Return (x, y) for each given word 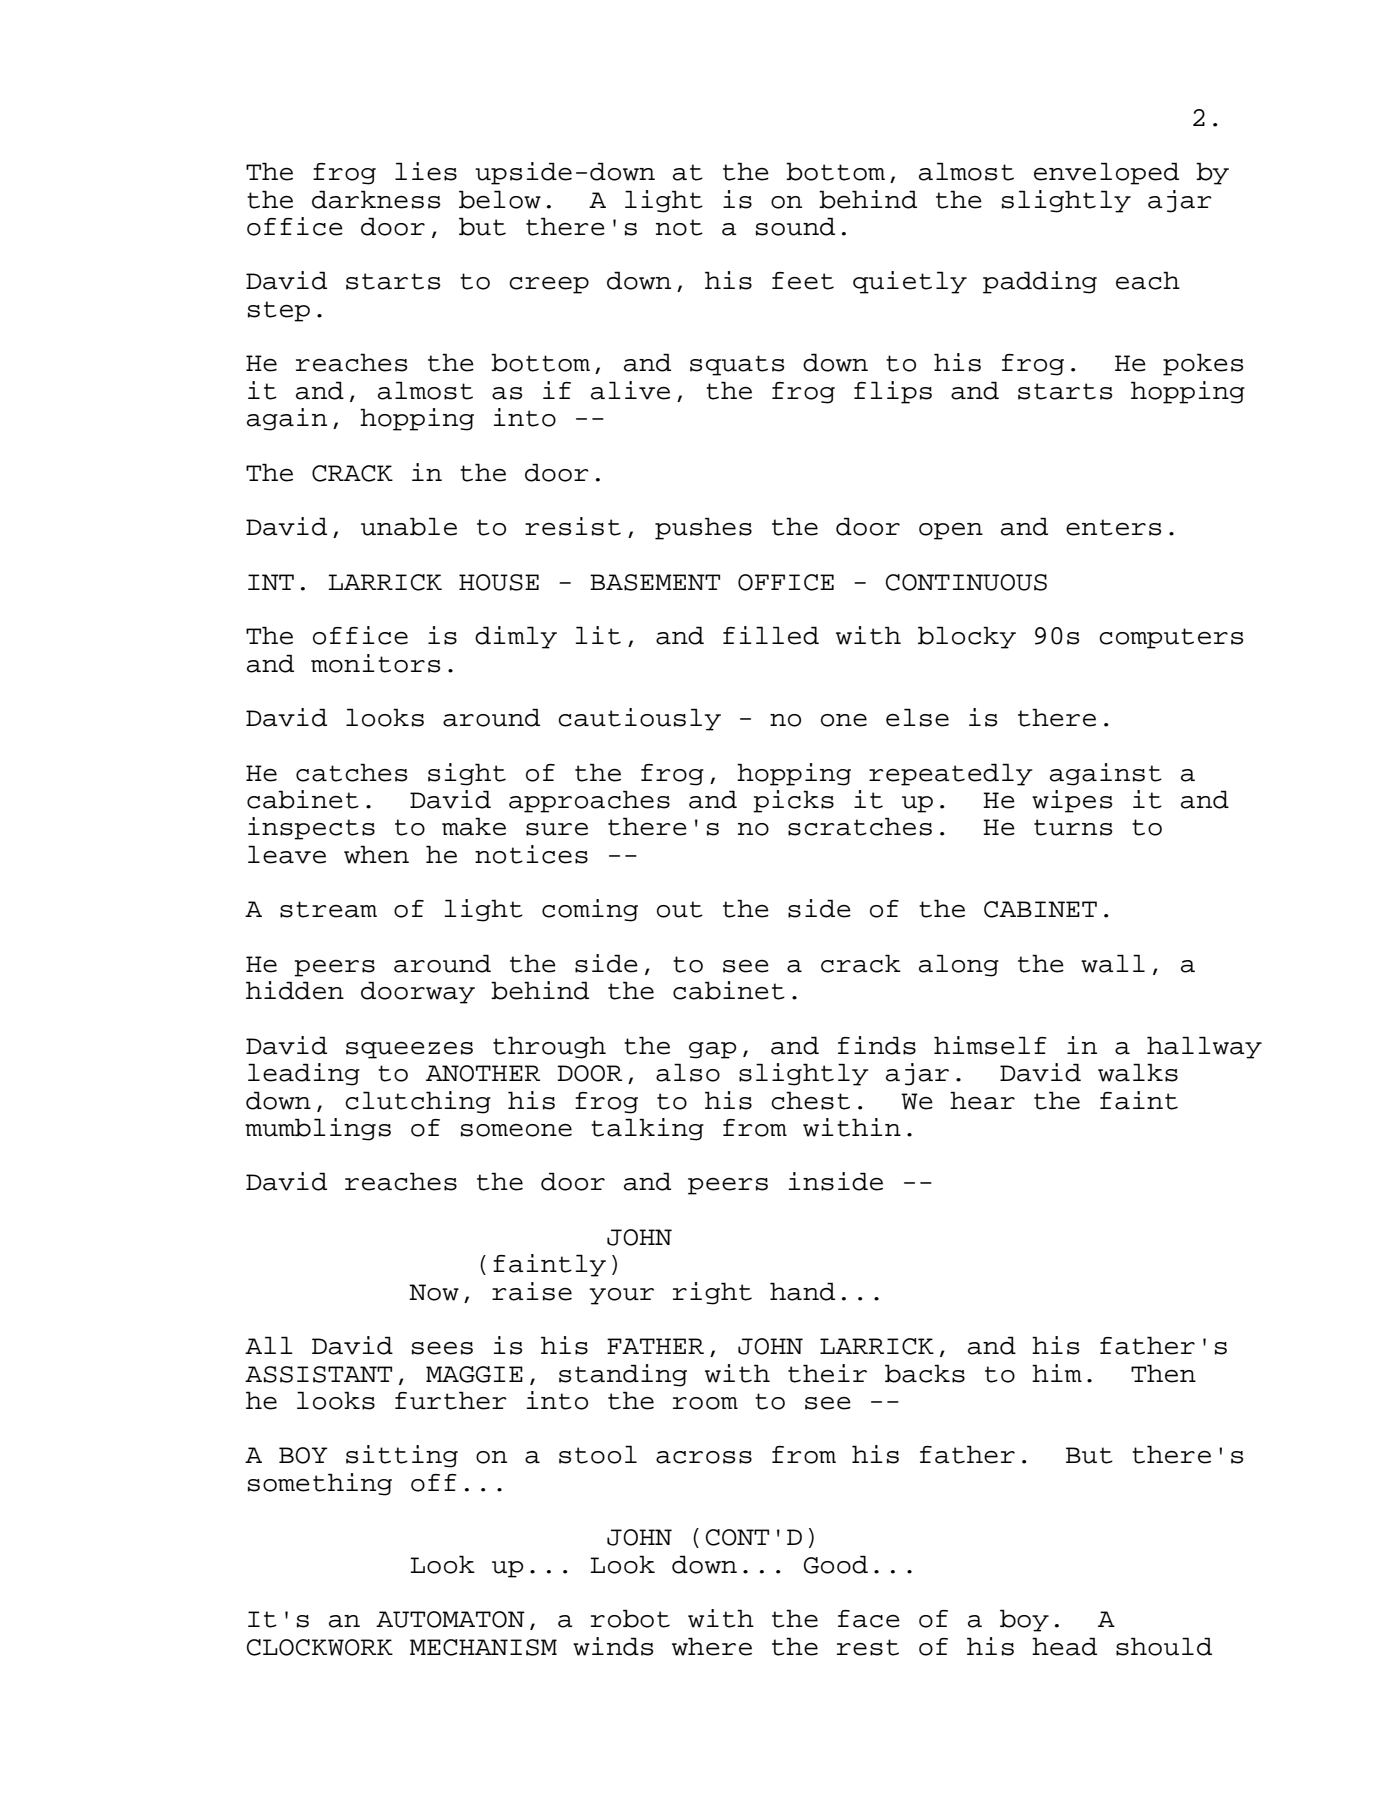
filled (771, 635)
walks (1138, 1072)
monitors (375, 663)
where (712, 1646)
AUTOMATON (450, 1619)
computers (1171, 638)
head (1064, 1646)
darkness (376, 199)
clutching (418, 1102)
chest (810, 1100)
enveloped (1106, 173)
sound (795, 226)
